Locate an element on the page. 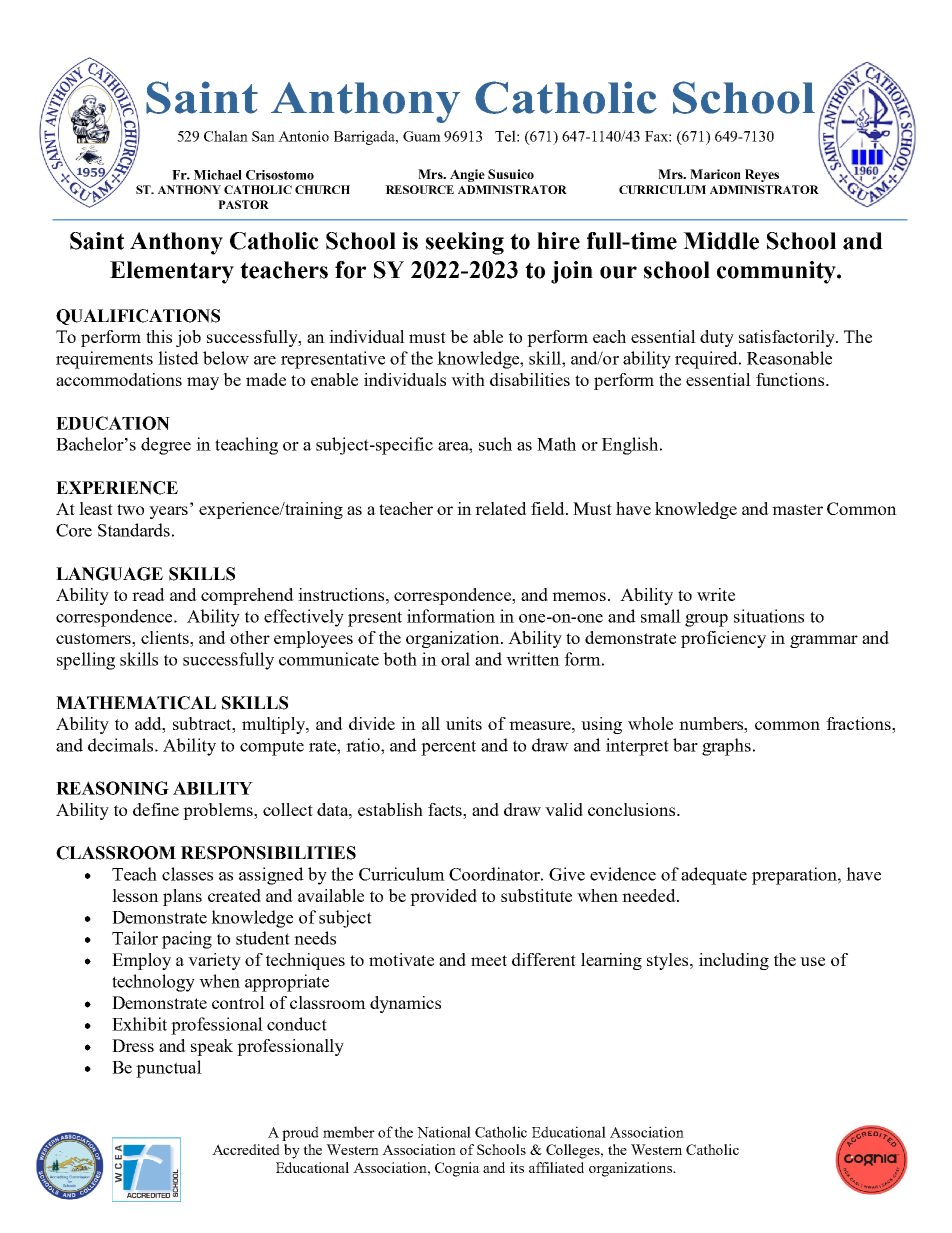 This page has width=952, height=1233. define is located at coordinates (156, 809).
